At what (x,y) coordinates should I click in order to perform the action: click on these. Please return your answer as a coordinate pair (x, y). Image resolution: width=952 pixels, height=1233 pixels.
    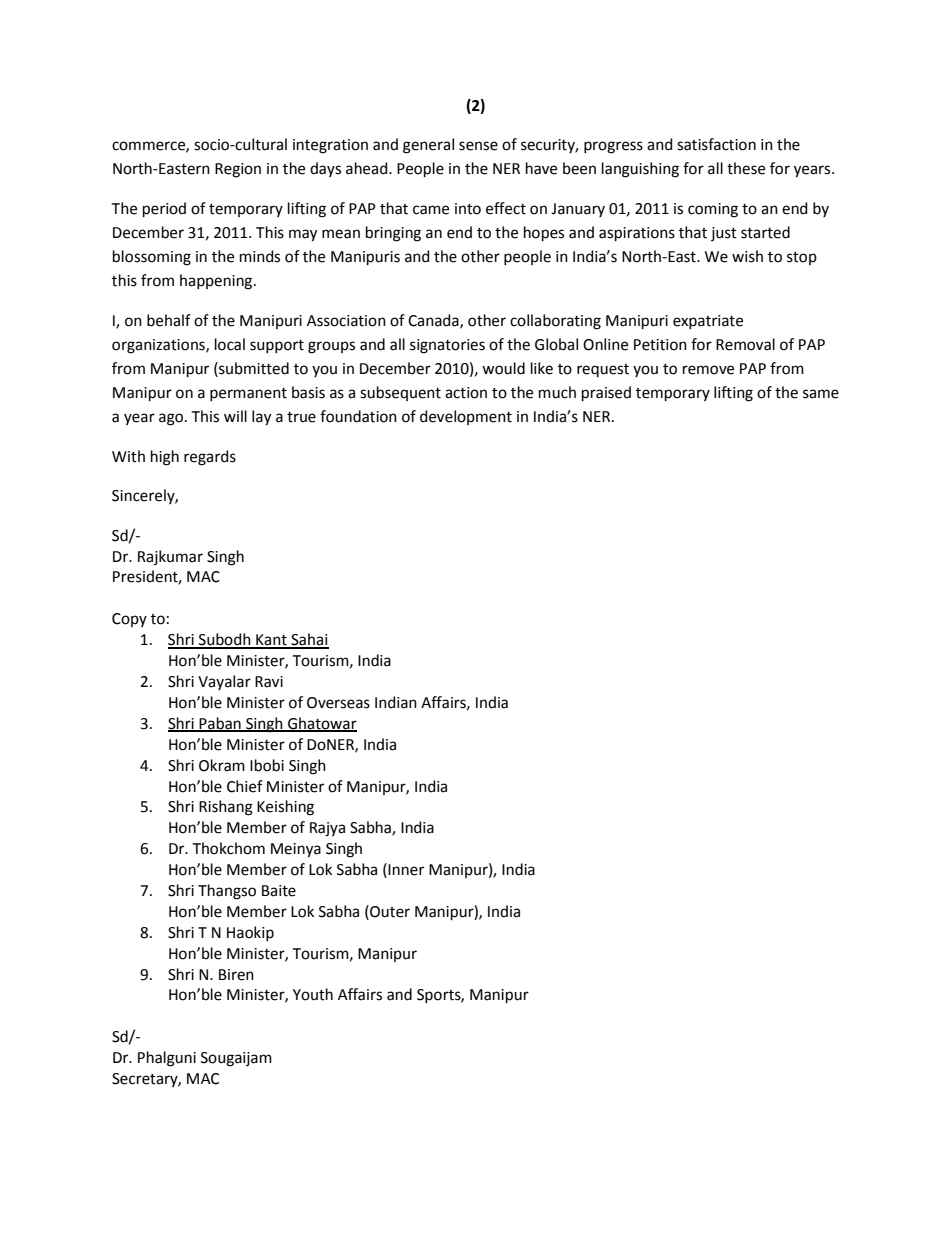
    Looking at the image, I should click on (746, 168).
